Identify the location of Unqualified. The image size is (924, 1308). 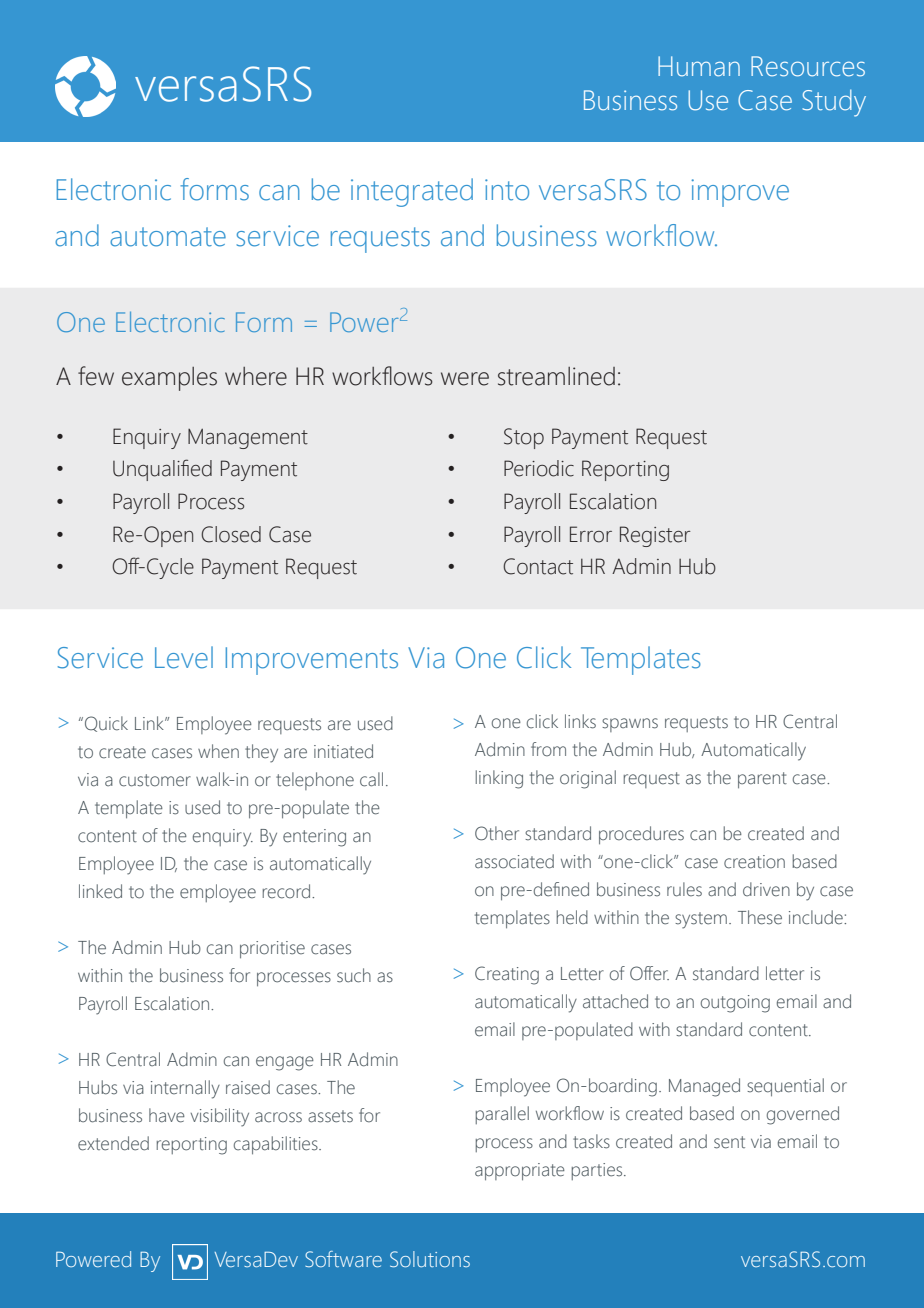
(162, 470).
